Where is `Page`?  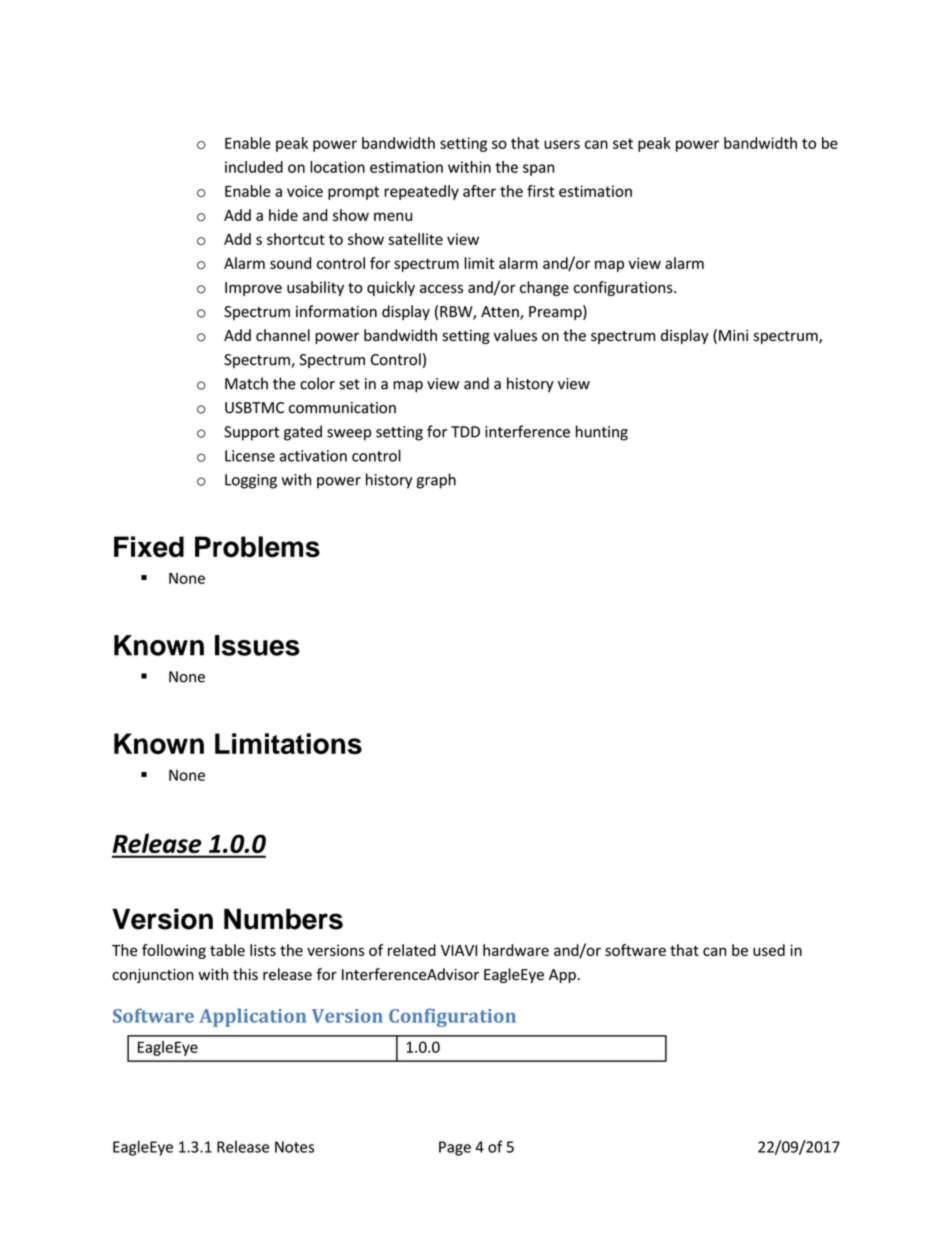 Page is located at coordinates (455, 1148).
